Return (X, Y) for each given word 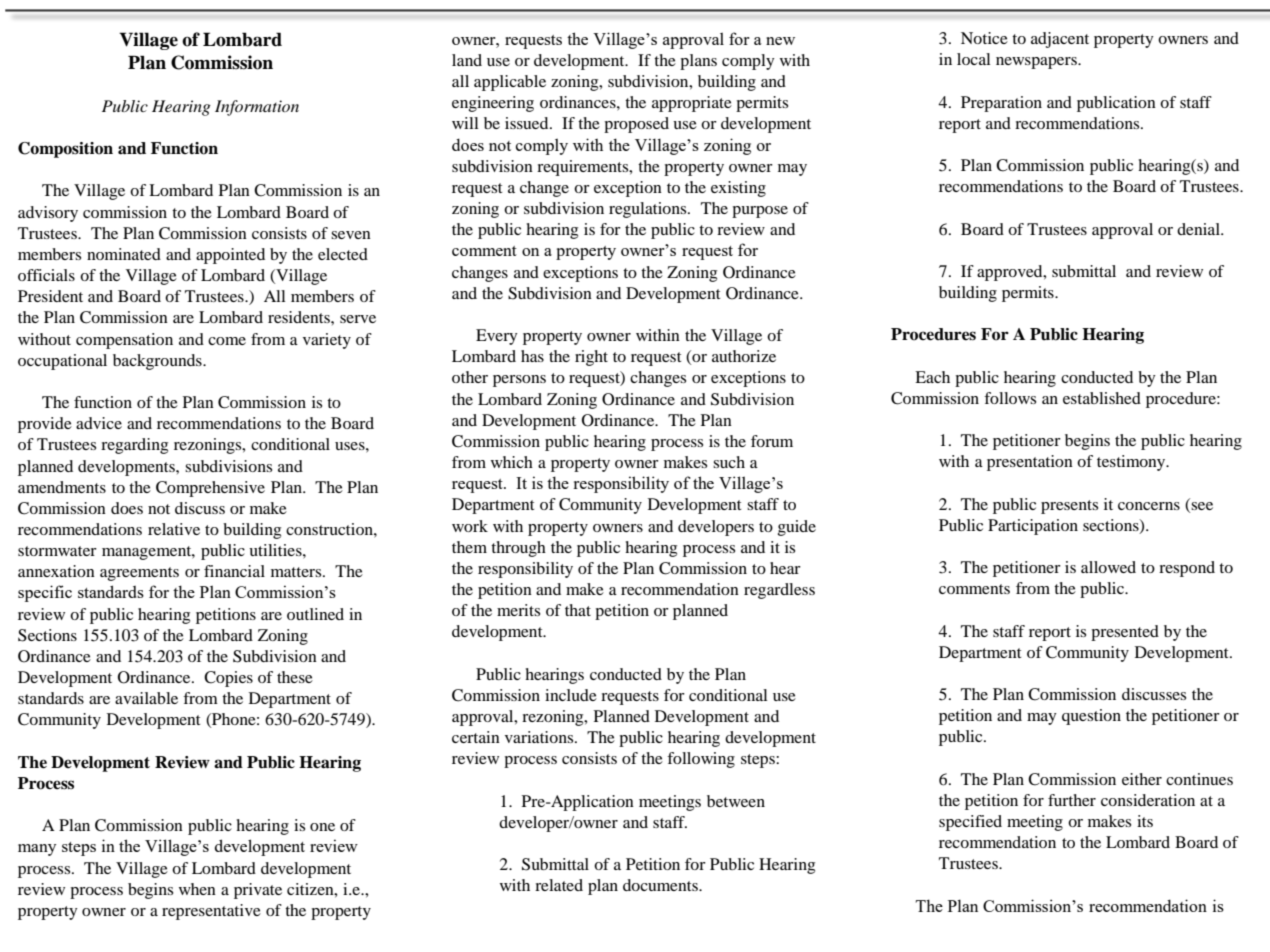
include (571, 695)
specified (970, 823)
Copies (228, 679)
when (197, 889)
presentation (1030, 463)
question (1091, 717)
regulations (649, 210)
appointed (230, 256)
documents (661, 885)
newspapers (1037, 63)
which (512, 462)
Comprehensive (210, 489)
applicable (510, 83)
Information (257, 108)
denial (1199, 229)
